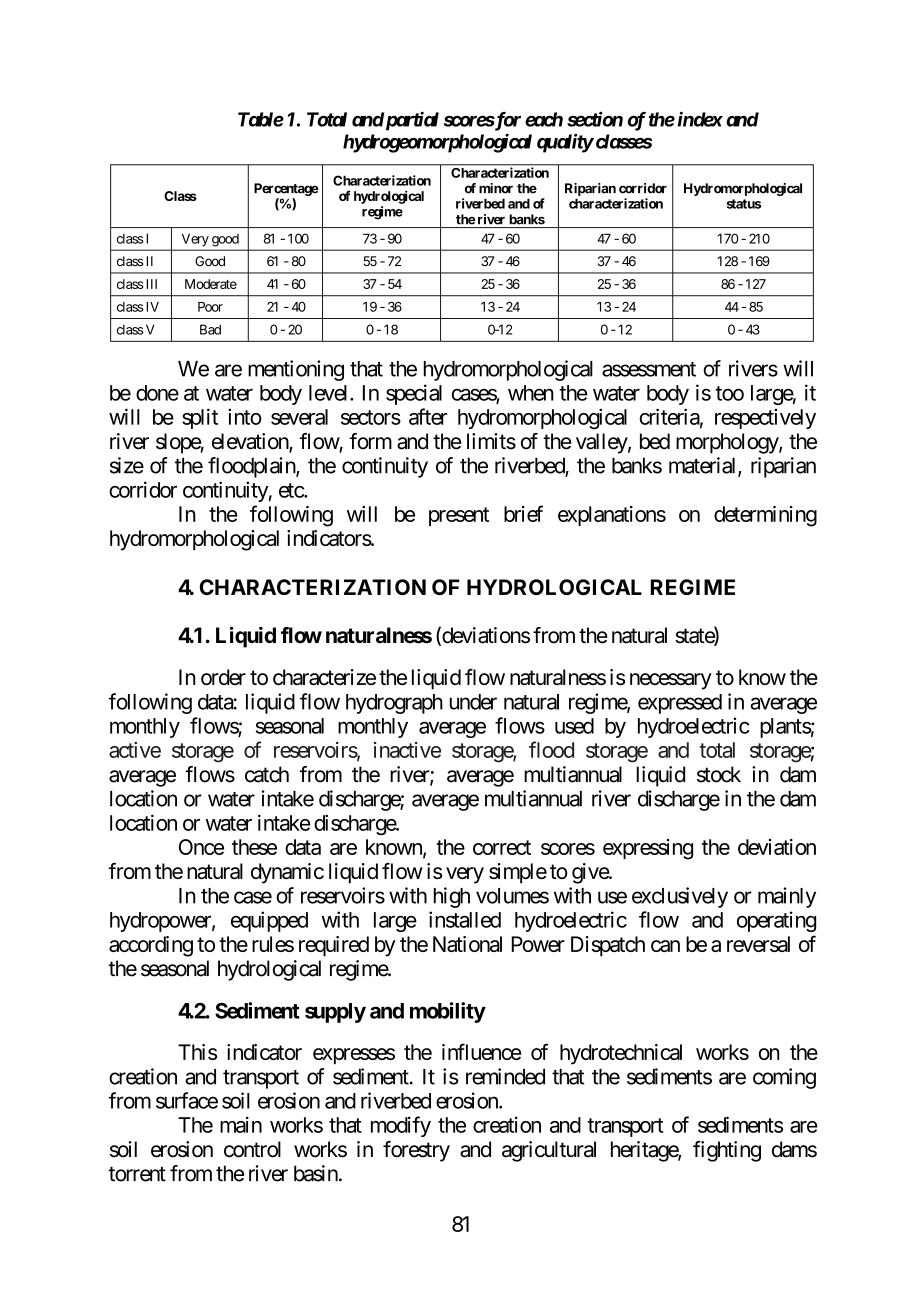 The image size is (924, 1305). Describe the element at coordinates (286, 189) in the screenshot. I see `Percentage` at that location.
